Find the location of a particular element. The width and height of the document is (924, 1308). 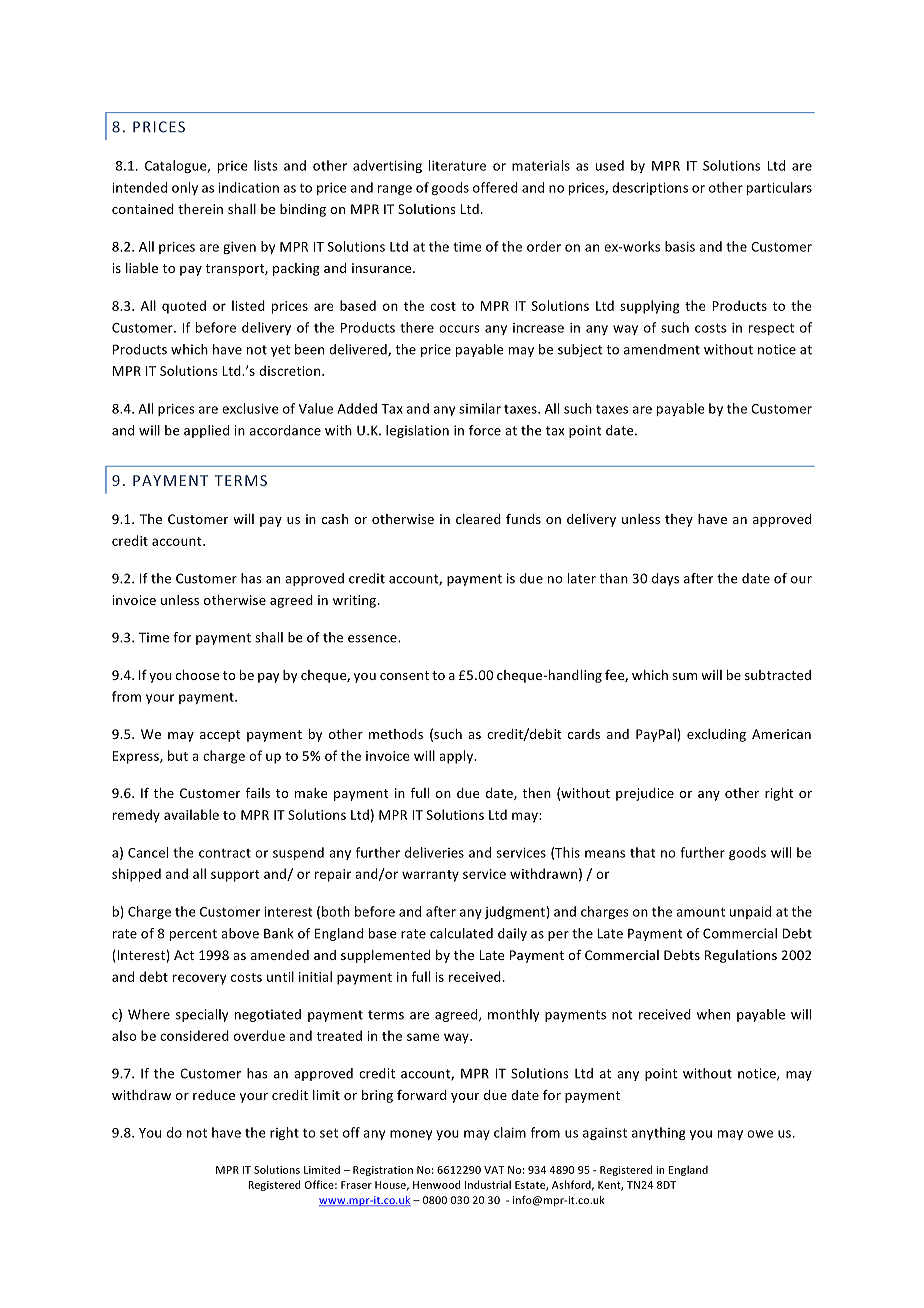

descriptions is located at coordinates (650, 188).
